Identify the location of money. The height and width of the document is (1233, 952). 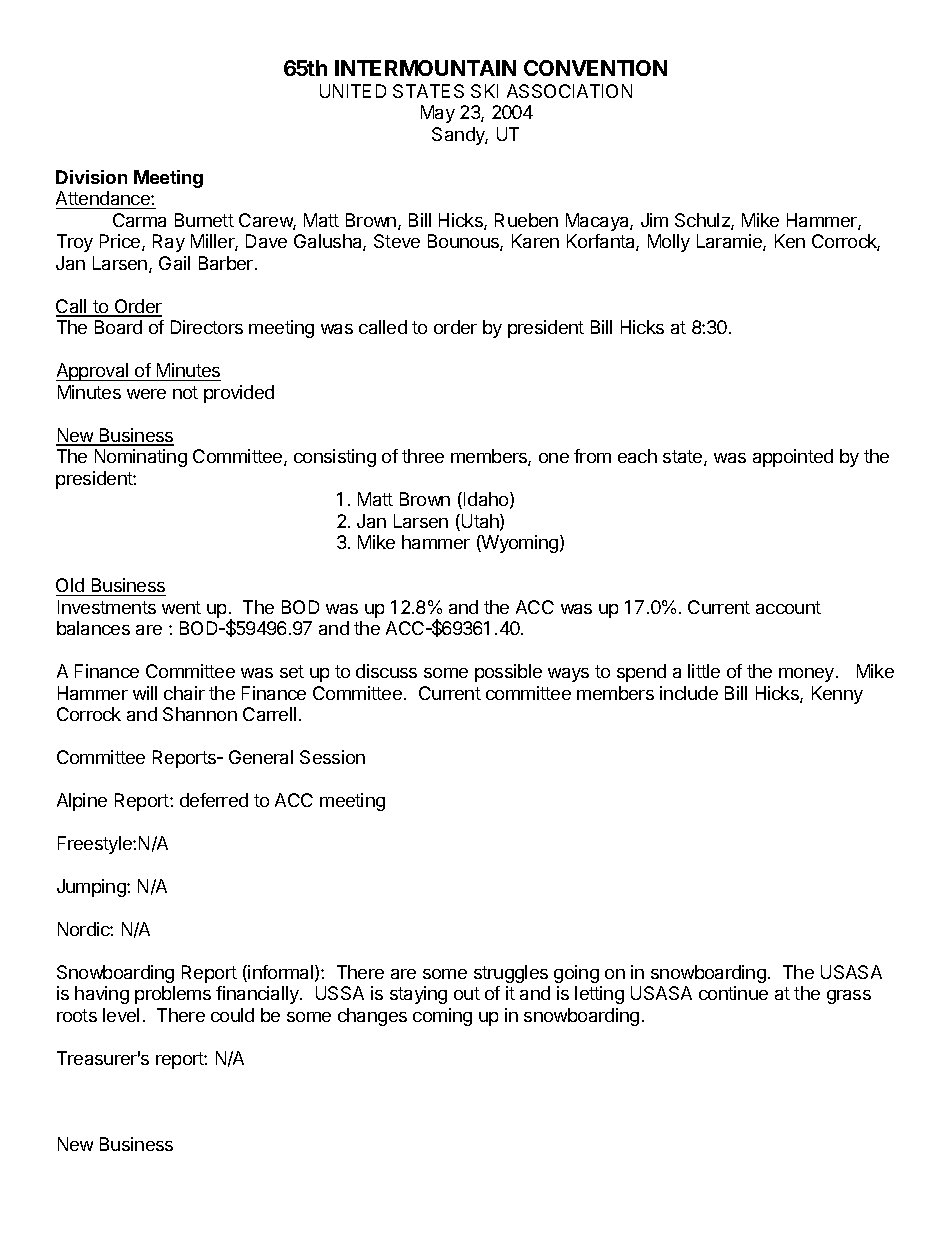
(806, 675).
